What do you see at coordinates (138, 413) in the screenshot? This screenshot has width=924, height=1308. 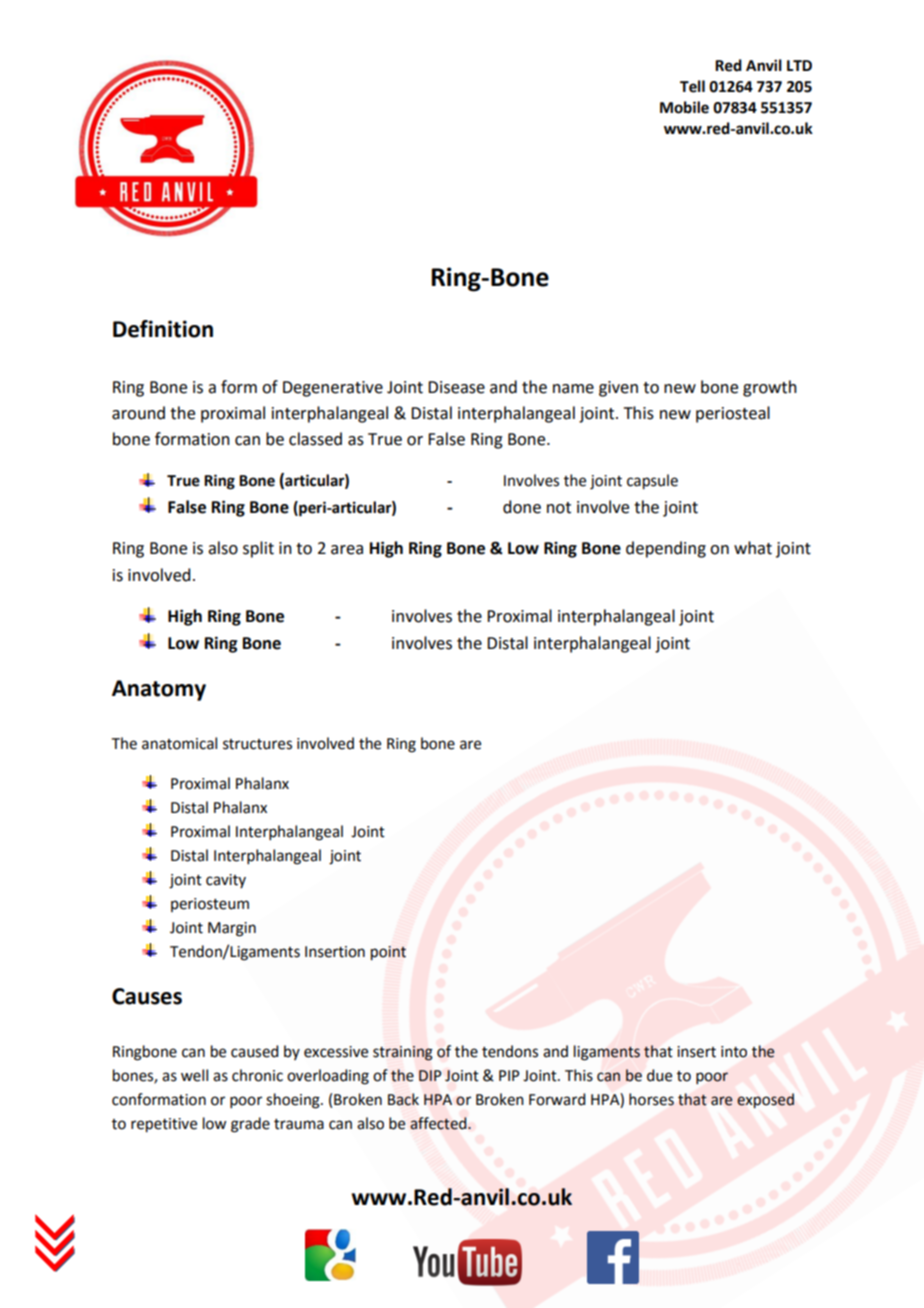 I see `around` at bounding box center [138, 413].
